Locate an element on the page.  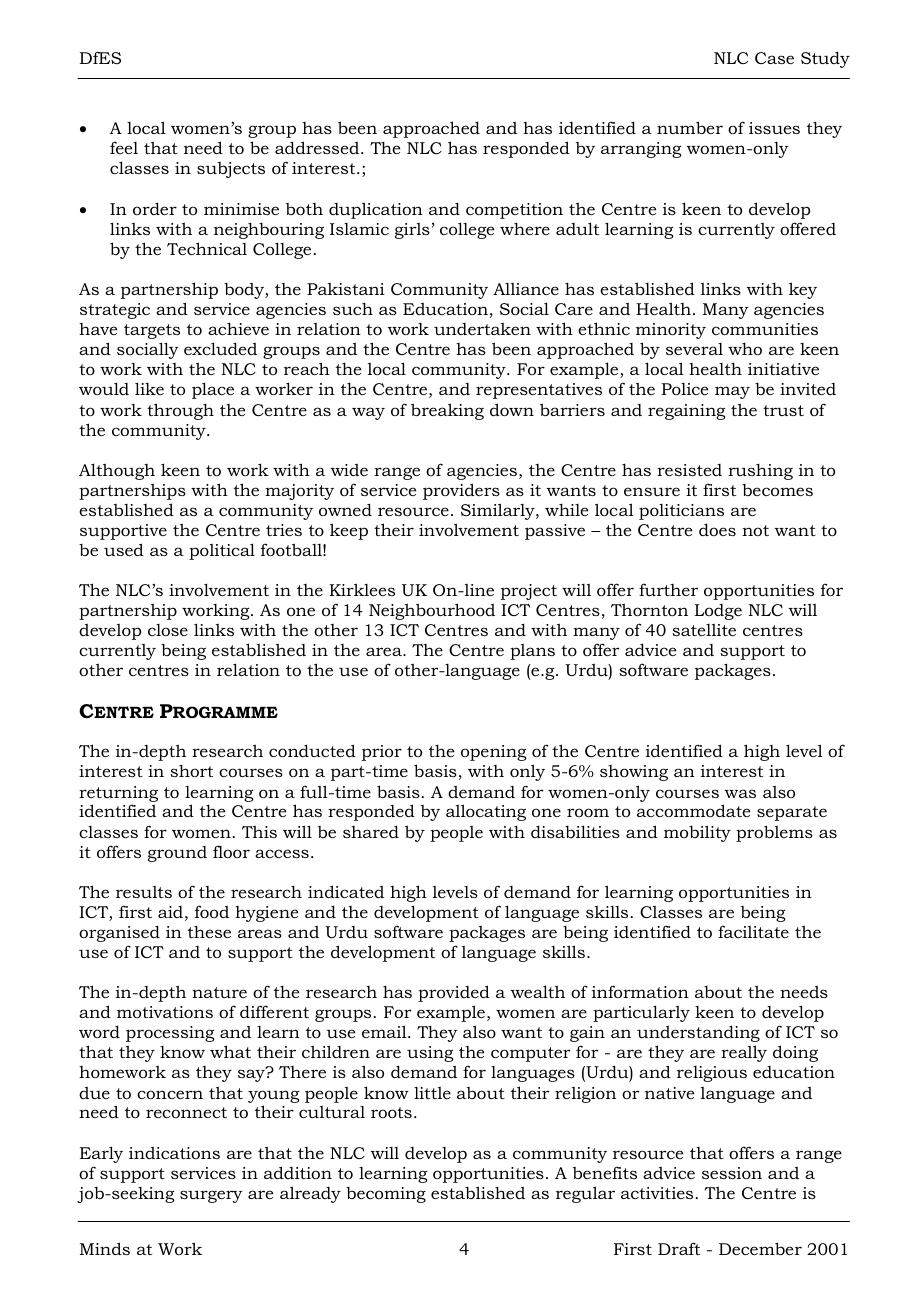
communities is located at coordinates (765, 329).
